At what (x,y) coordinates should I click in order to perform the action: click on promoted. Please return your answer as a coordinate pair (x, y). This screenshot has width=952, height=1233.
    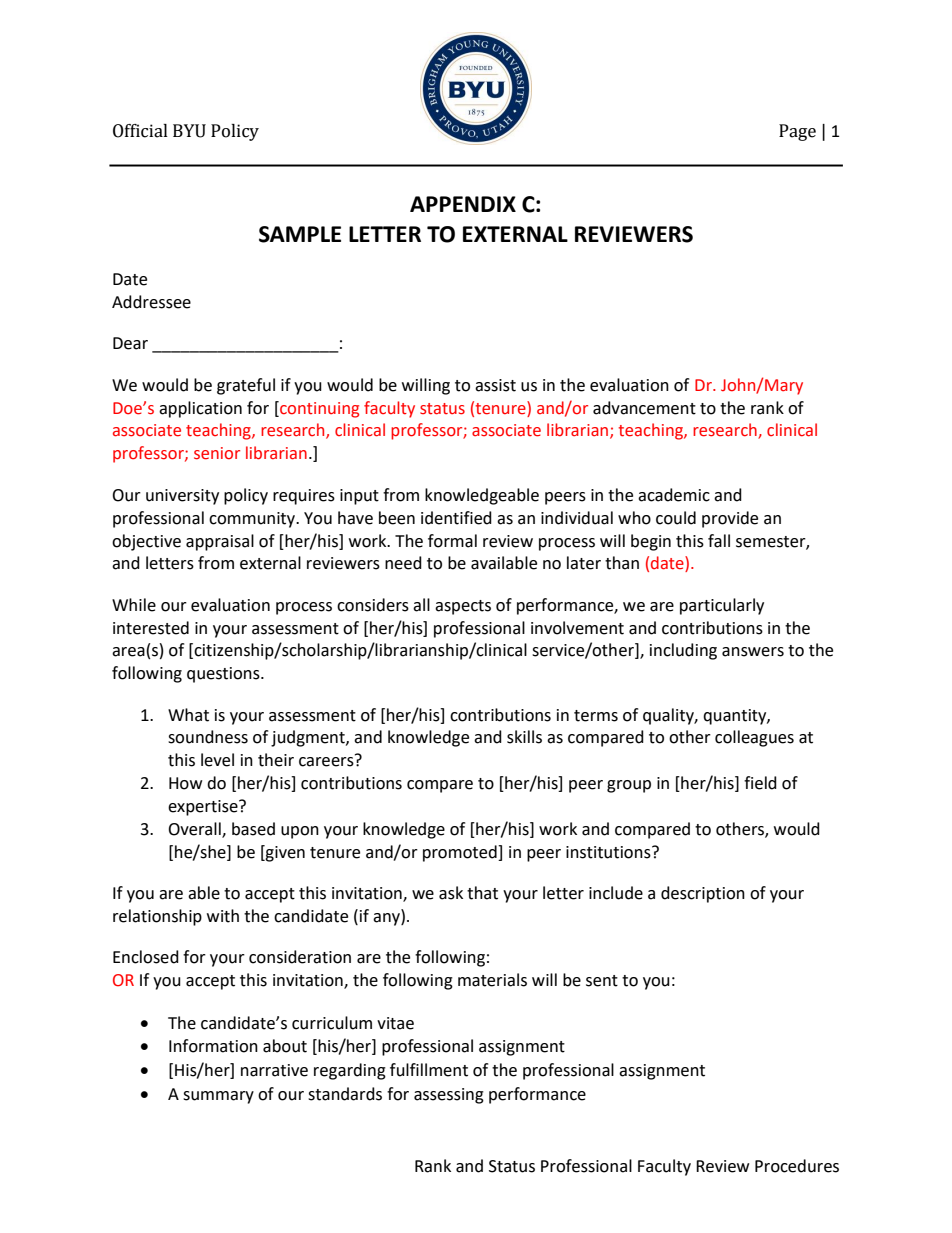
    Looking at the image, I should click on (461, 853).
